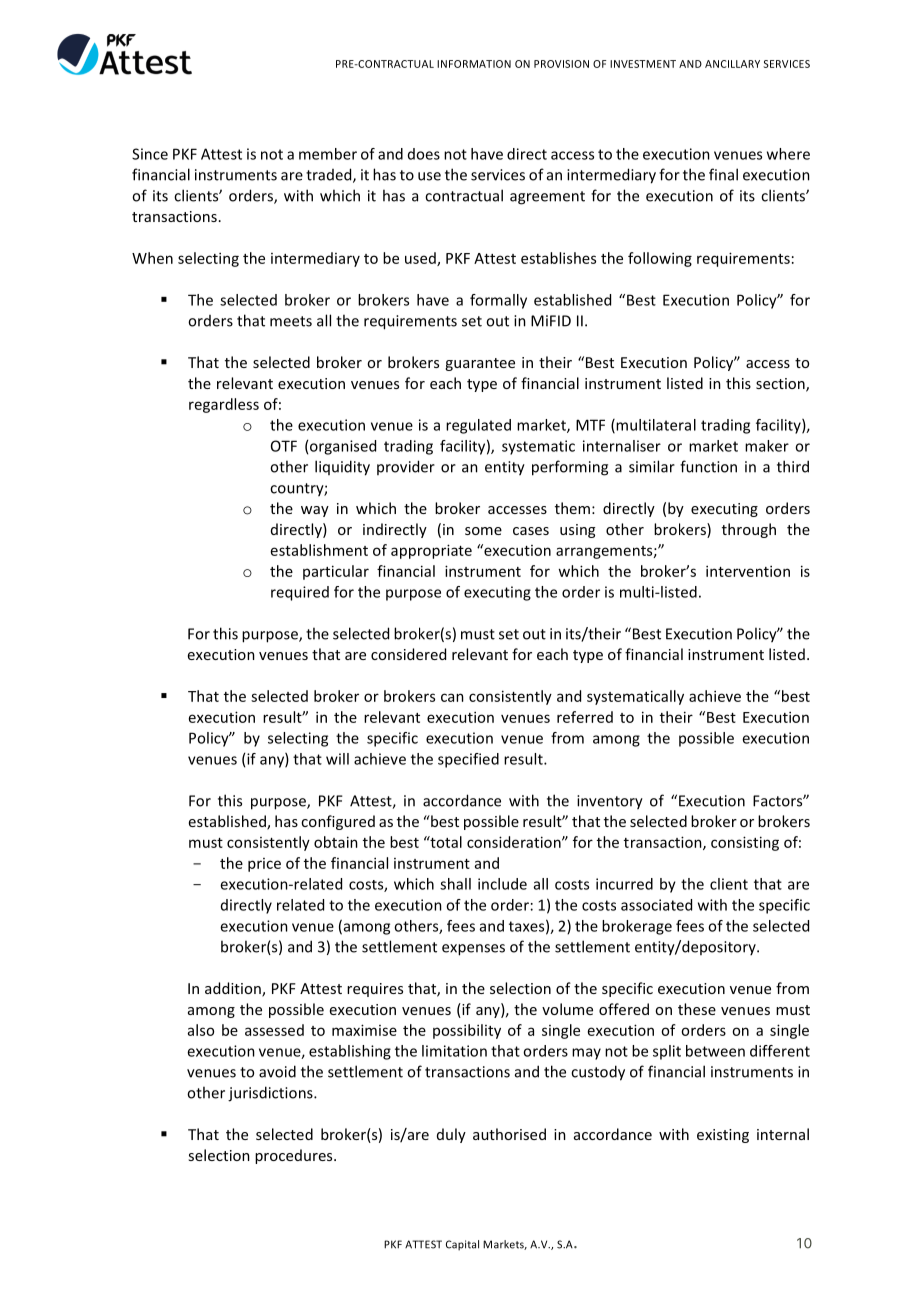  What do you see at coordinates (473, 950) in the page?
I see `expenses` at bounding box center [473, 950].
